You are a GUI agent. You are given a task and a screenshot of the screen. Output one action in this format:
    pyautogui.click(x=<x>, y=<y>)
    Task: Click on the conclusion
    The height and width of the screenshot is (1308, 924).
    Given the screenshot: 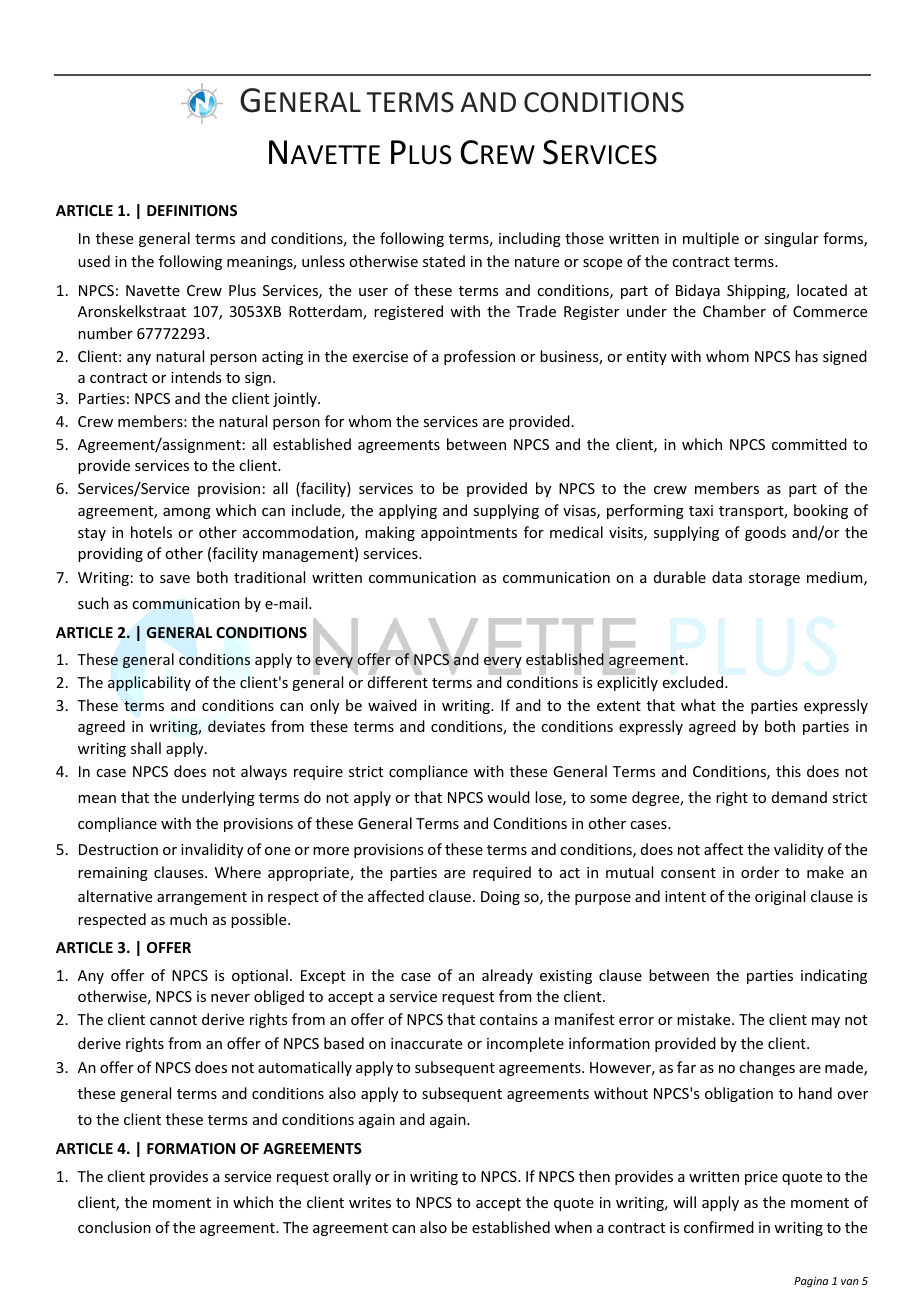 What is the action you would take?
    pyautogui.click(x=114, y=1227)
